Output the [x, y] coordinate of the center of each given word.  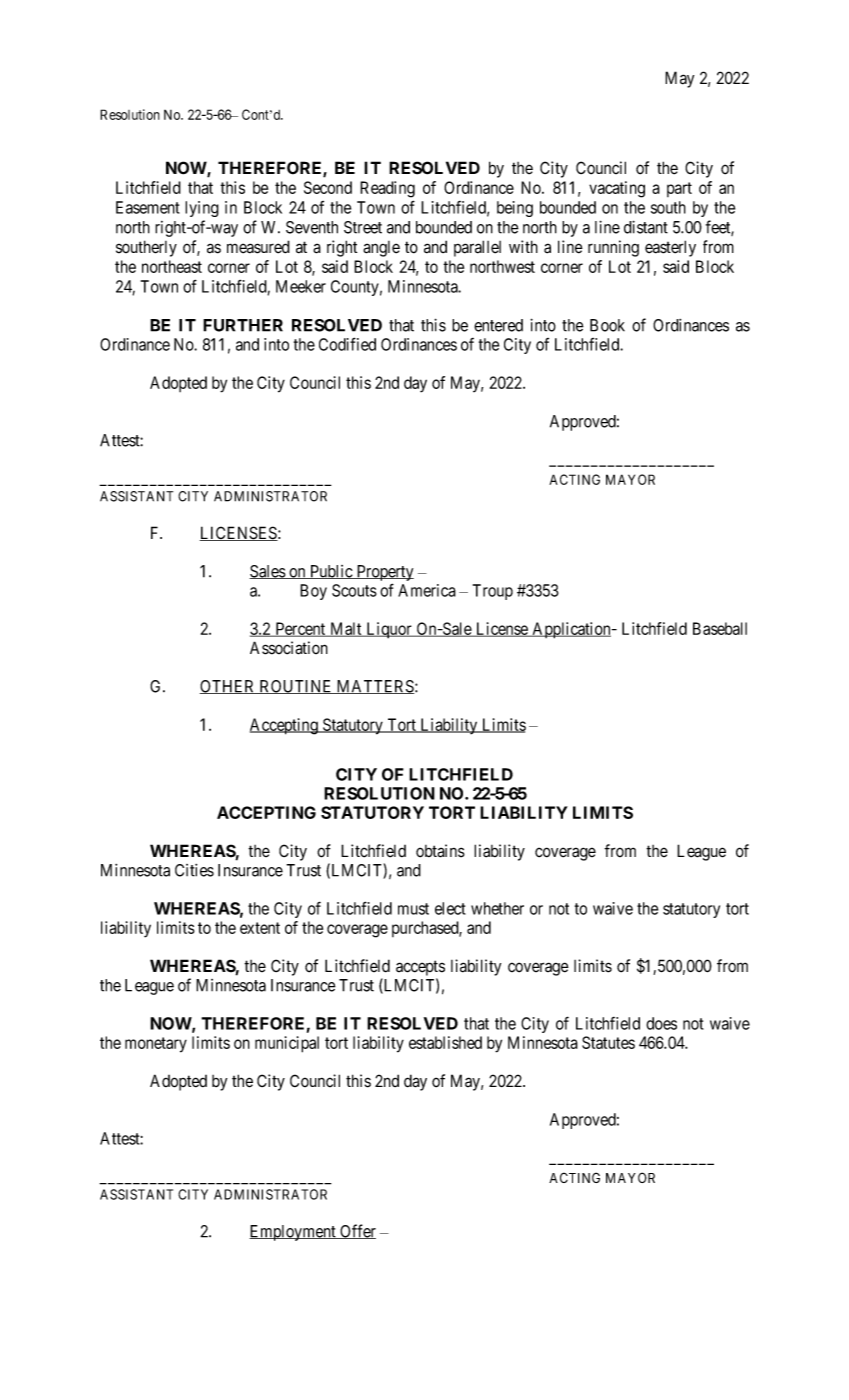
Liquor [389, 630]
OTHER [229, 687]
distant [646, 227]
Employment [293, 1233]
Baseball [720, 628]
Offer [357, 1231]
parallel [477, 248]
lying [202, 209]
